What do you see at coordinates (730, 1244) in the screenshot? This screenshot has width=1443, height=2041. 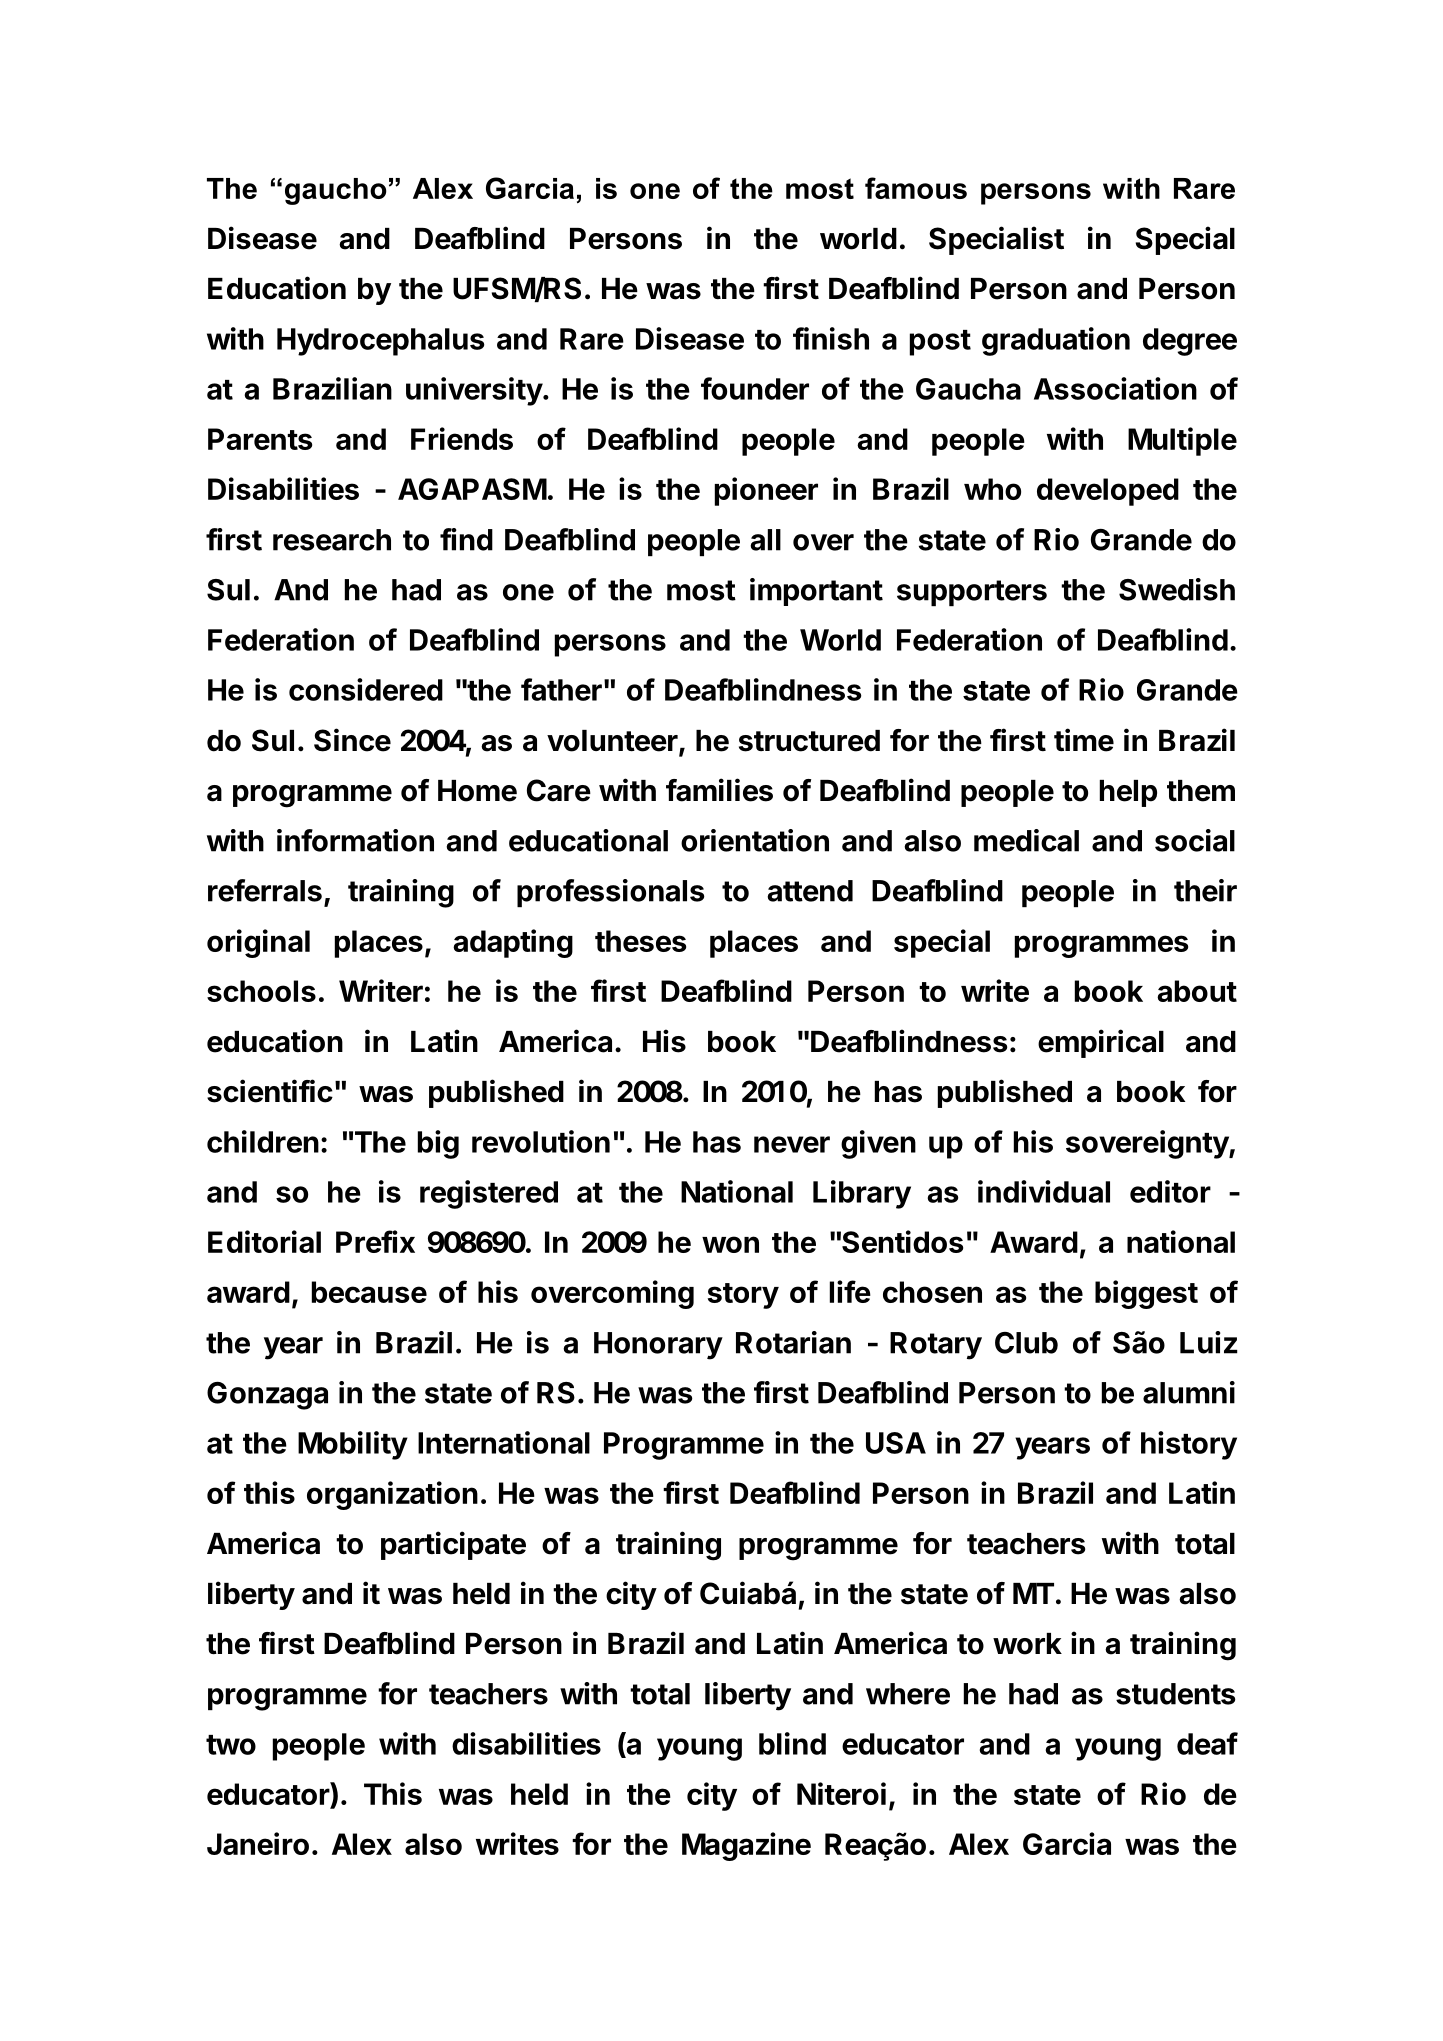 I see `won` at bounding box center [730, 1244].
